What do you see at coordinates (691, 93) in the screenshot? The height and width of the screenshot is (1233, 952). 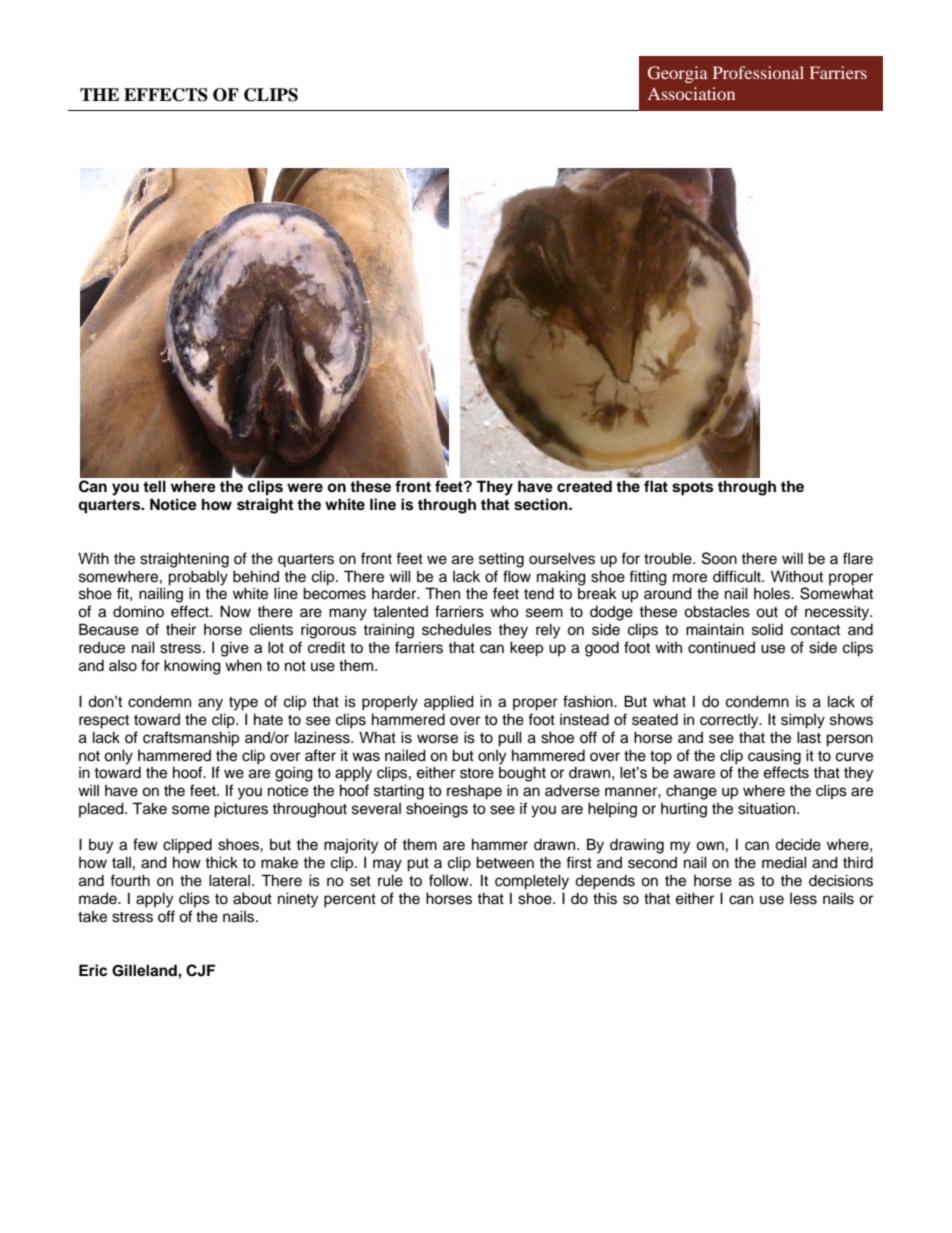 I see `Association` at bounding box center [691, 93].
